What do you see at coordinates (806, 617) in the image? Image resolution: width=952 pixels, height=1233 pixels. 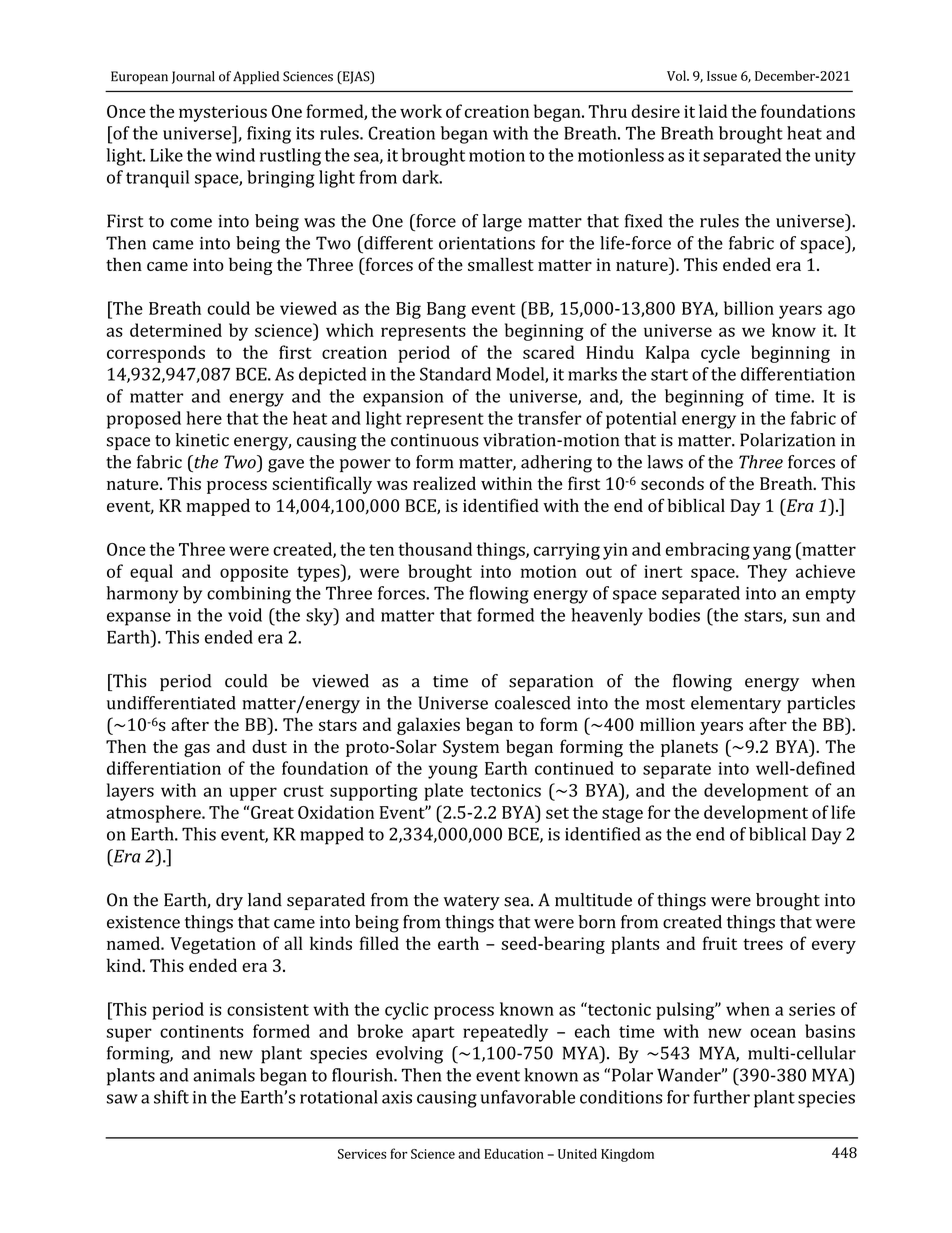 I see `sun` at bounding box center [806, 617].
